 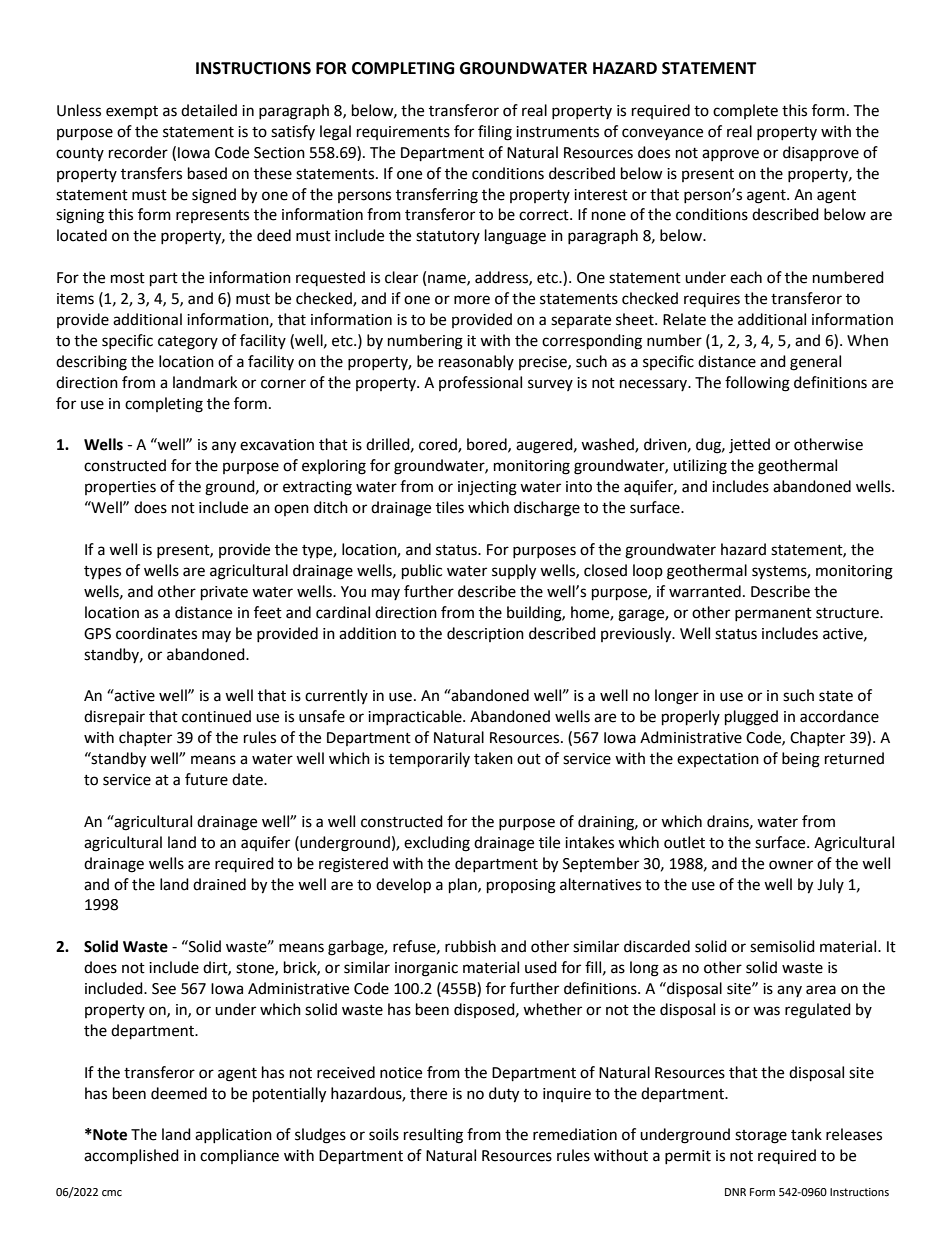 What do you see at coordinates (131, 1156) in the image?
I see `accomplished` at bounding box center [131, 1156].
